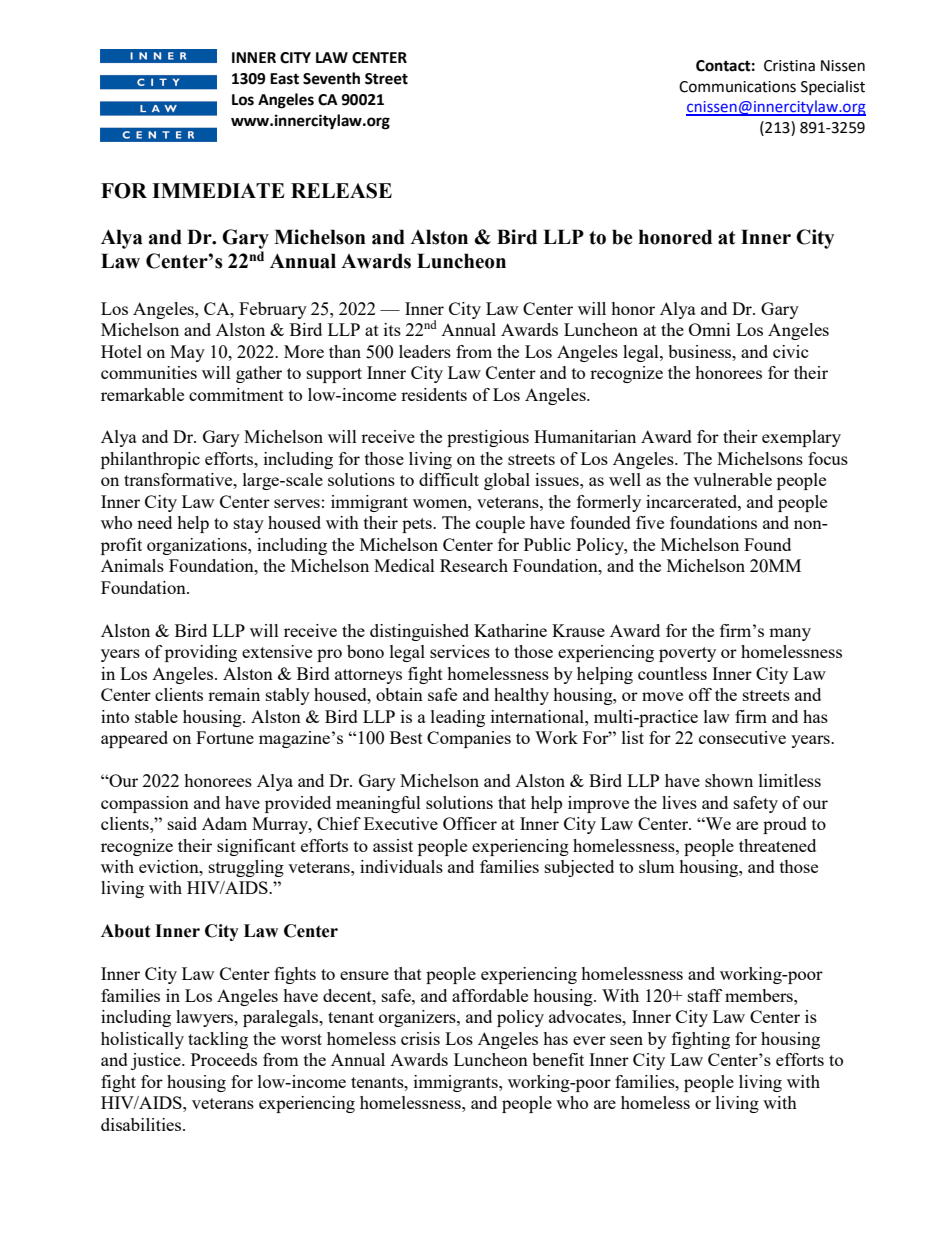  What do you see at coordinates (420, 1038) in the screenshot?
I see `crisis` at bounding box center [420, 1038].
